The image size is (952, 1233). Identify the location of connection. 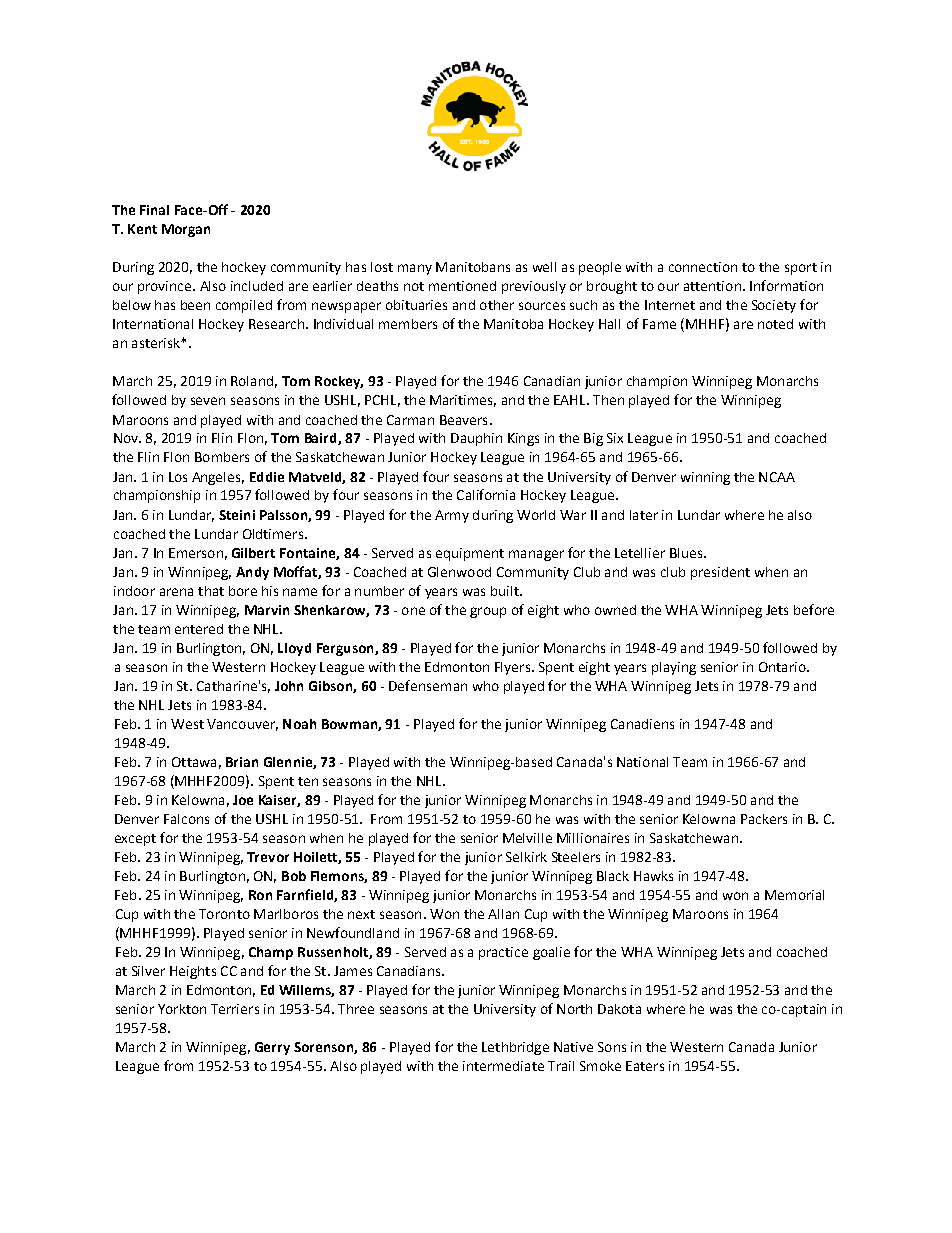
(703, 267).
